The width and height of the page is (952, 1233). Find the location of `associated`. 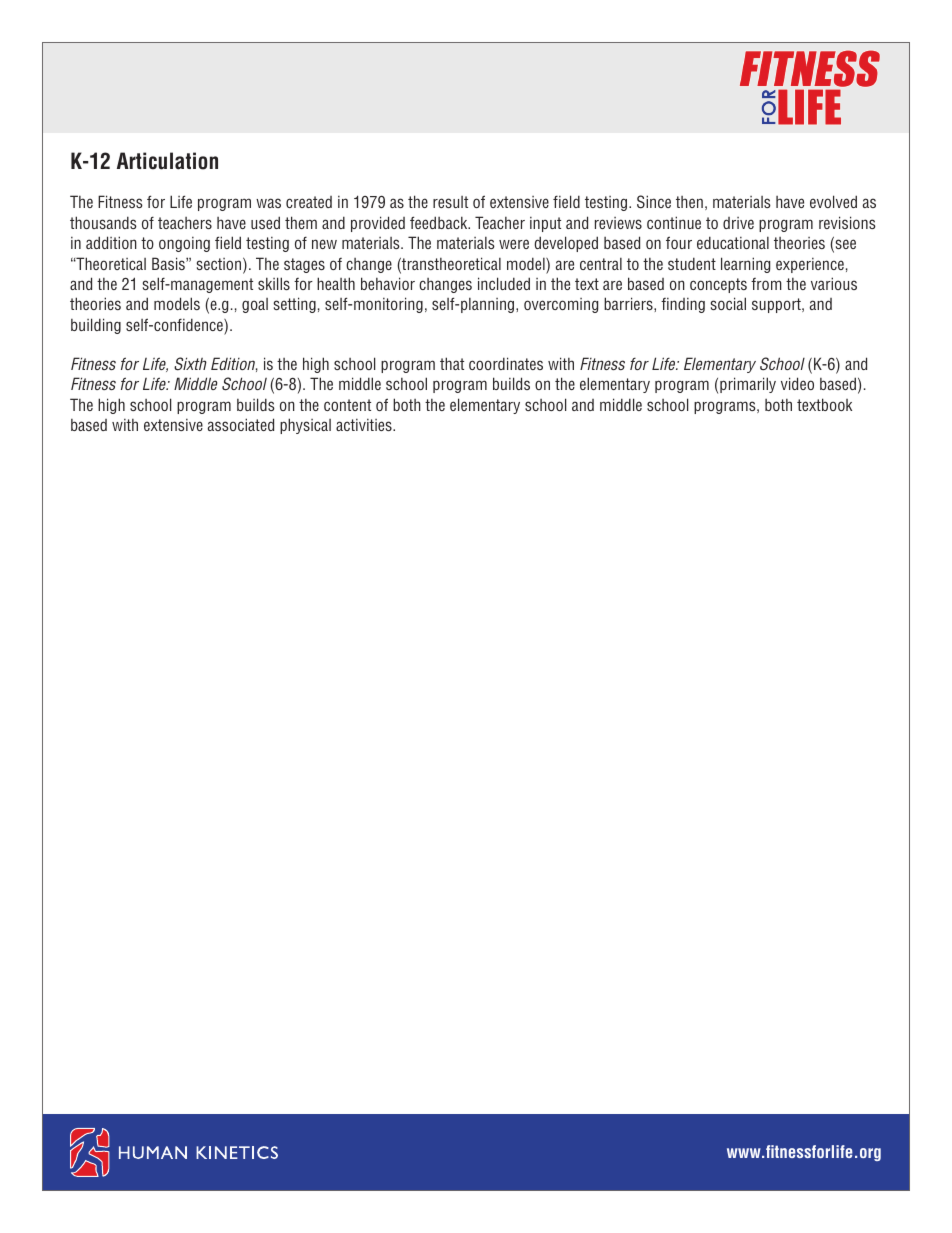

associated is located at coordinates (241, 424).
